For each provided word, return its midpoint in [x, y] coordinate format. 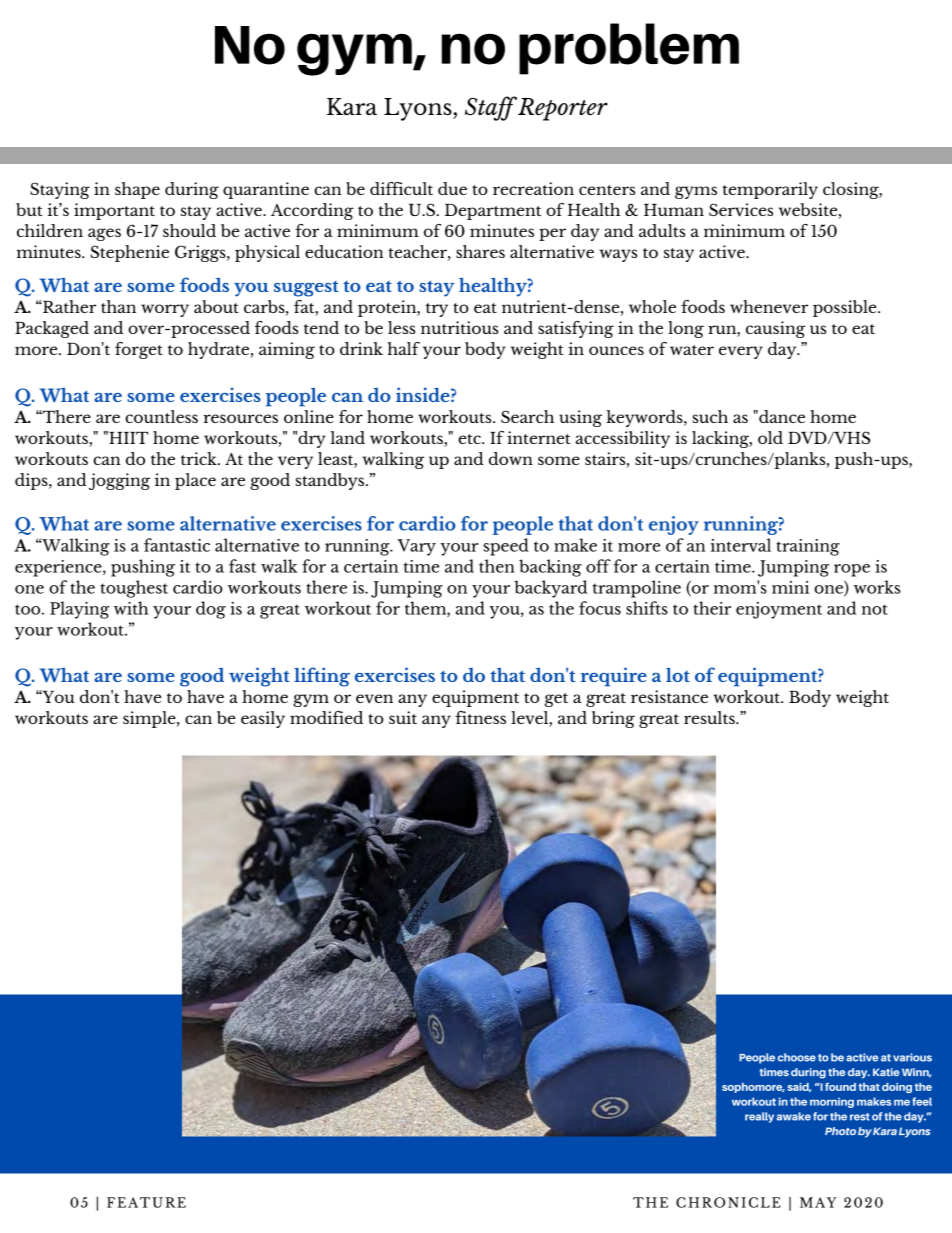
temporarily [770, 190]
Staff [491, 108]
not [875, 609]
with [131, 608]
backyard [550, 589]
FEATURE [146, 1202]
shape [137, 190]
